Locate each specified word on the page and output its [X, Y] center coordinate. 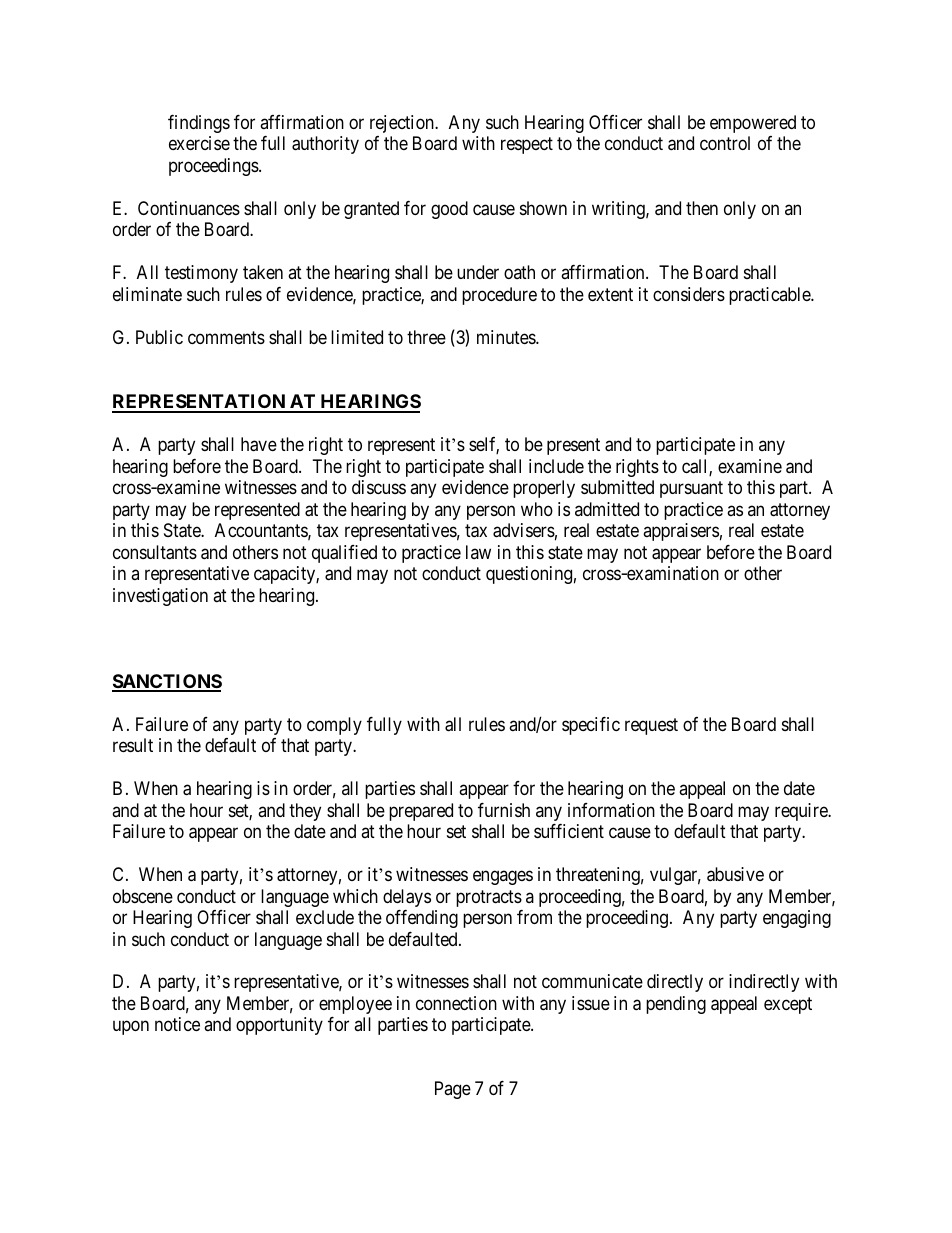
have [259, 444]
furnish [504, 810]
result [133, 745]
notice [177, 1024]
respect [527, 146]
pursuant [691, 489]
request [651, 726]
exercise [199, 143]
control [725, 143]
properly [544, 489]
